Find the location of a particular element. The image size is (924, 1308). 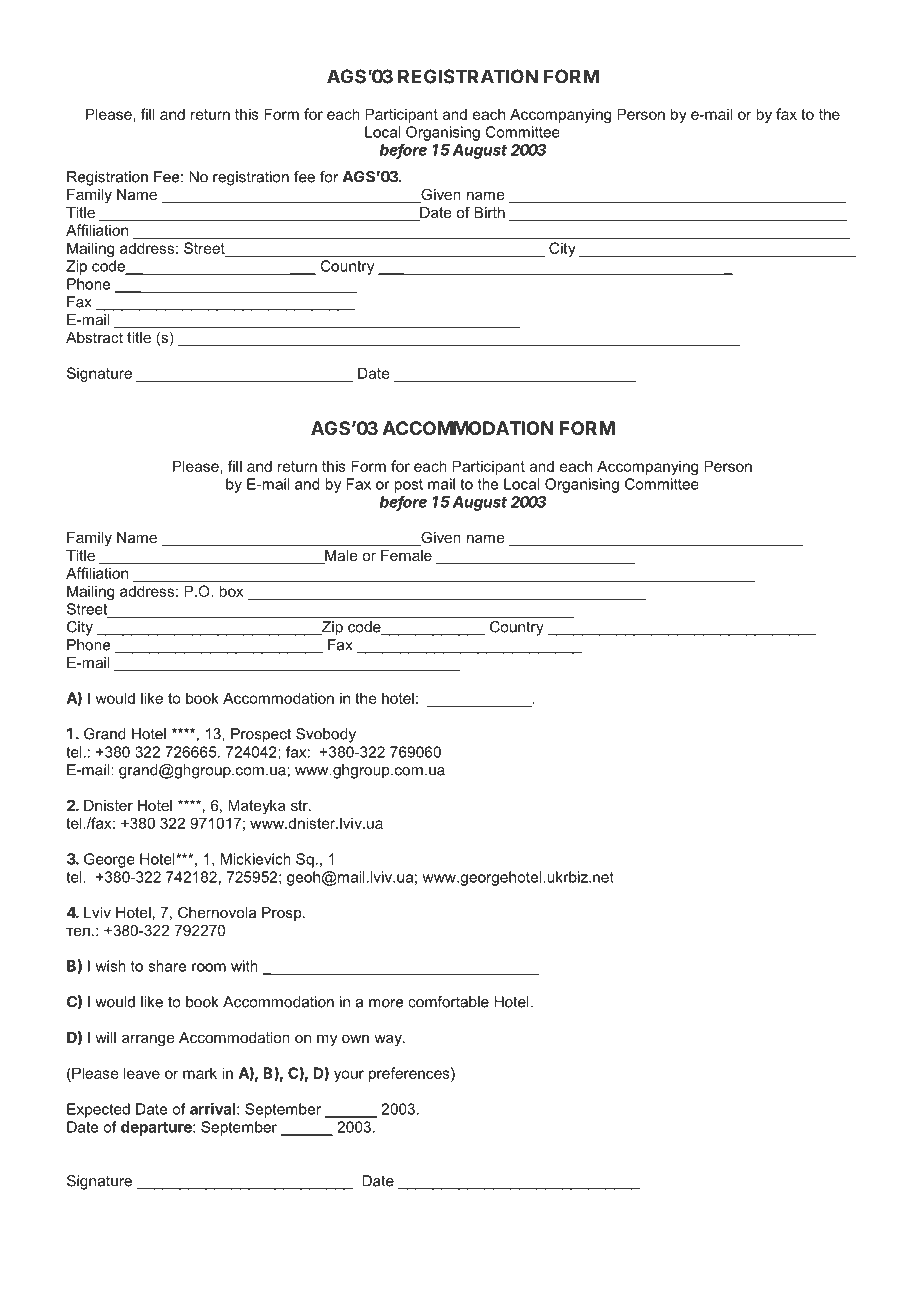

leave is located at coordinates (142, 1073).
